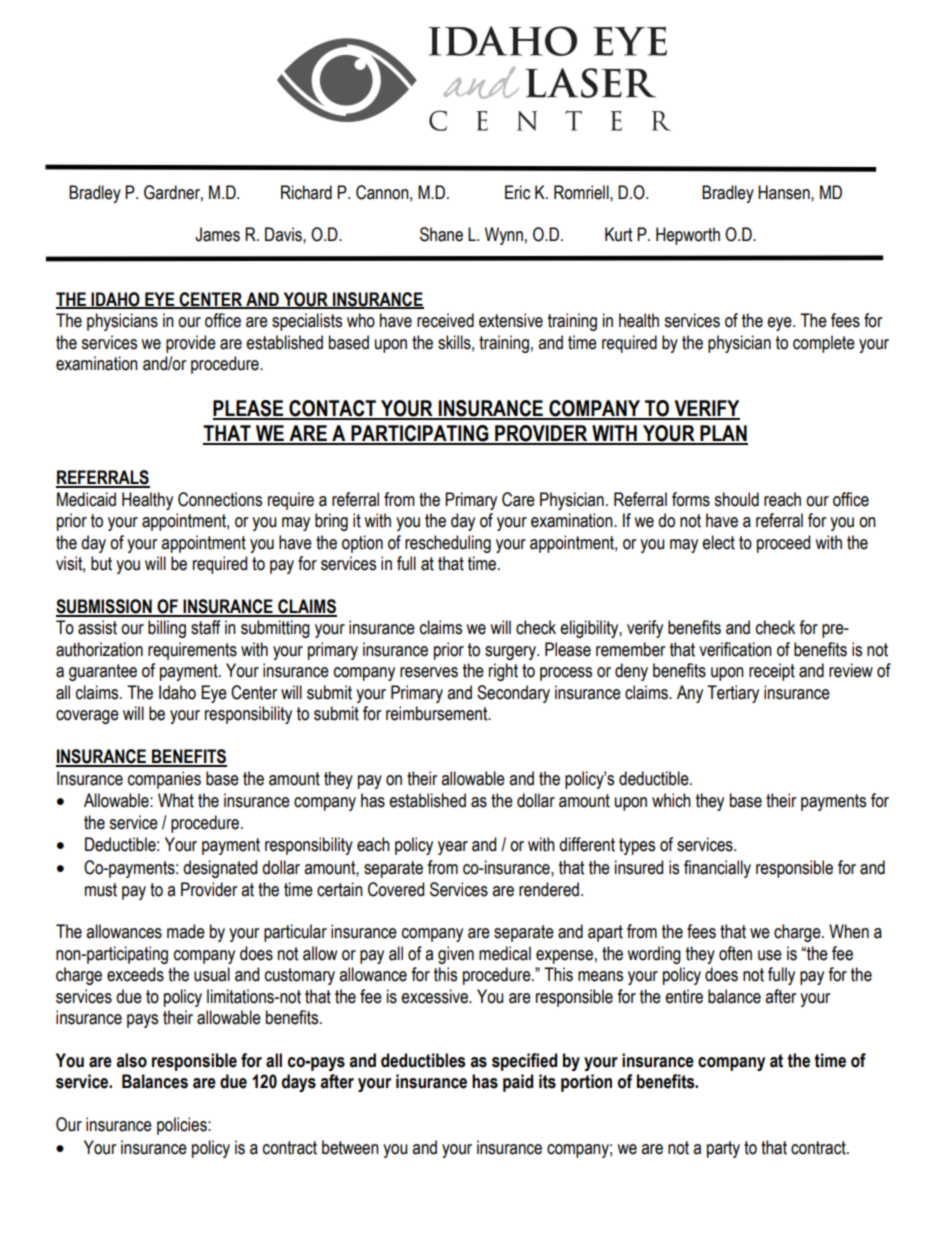  Describe the element at coordinates (518, 1083) in the page. I see `paid` at that location.
